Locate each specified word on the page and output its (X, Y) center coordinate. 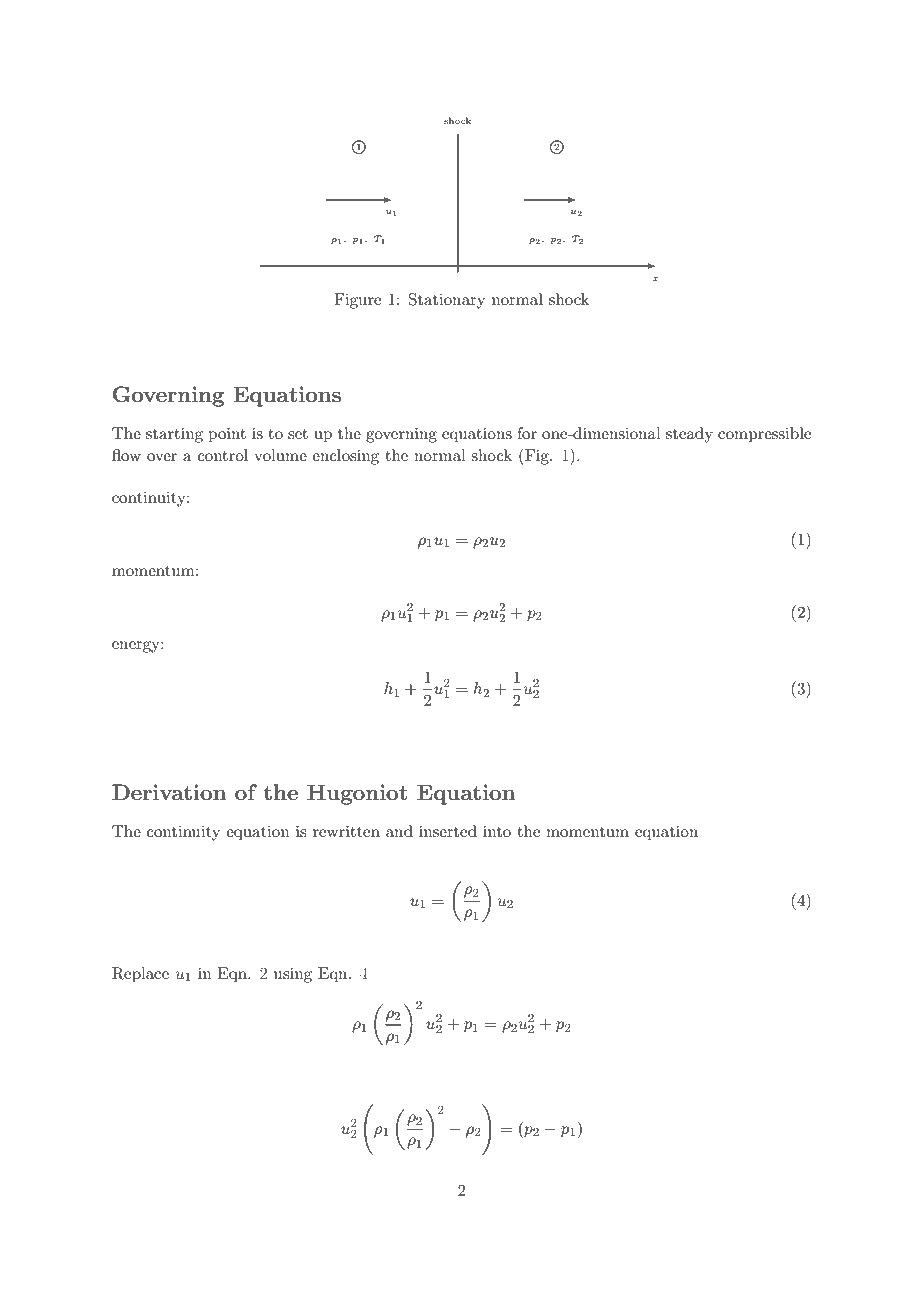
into (497, 831)
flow (126, 455)
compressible (764, 435)
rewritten (346, 831)
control (223, 455)
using (293, 975)
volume (280, 455)
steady (689, 435)
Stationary (447, 301)
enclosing (345, 457)
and (399, 831)
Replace (140, 975)
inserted (448, 831)
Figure (357, 301)
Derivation (169, 792)
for (527, 433)
